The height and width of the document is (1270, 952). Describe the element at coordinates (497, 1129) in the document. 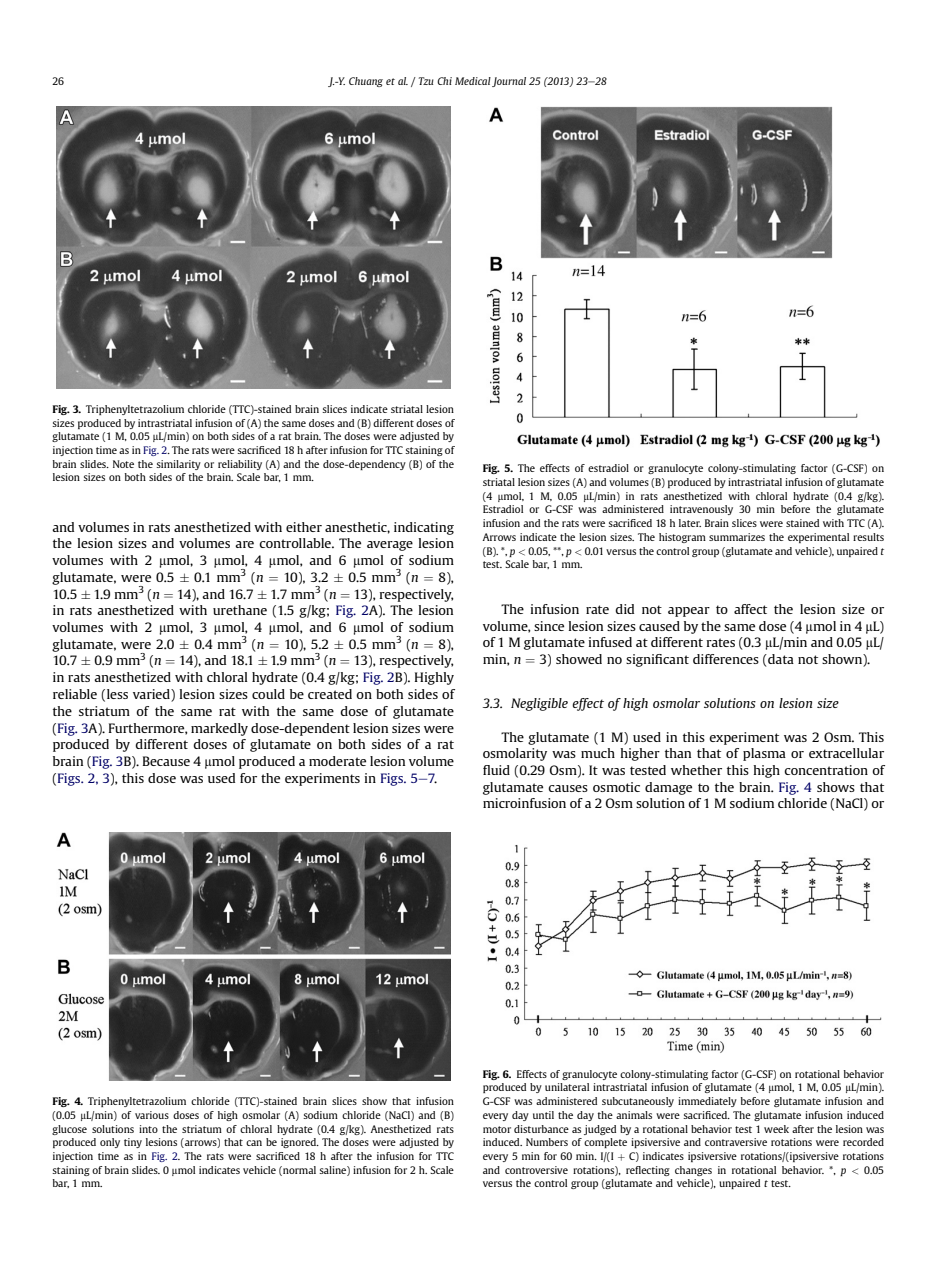

I see `motor` at that location.
